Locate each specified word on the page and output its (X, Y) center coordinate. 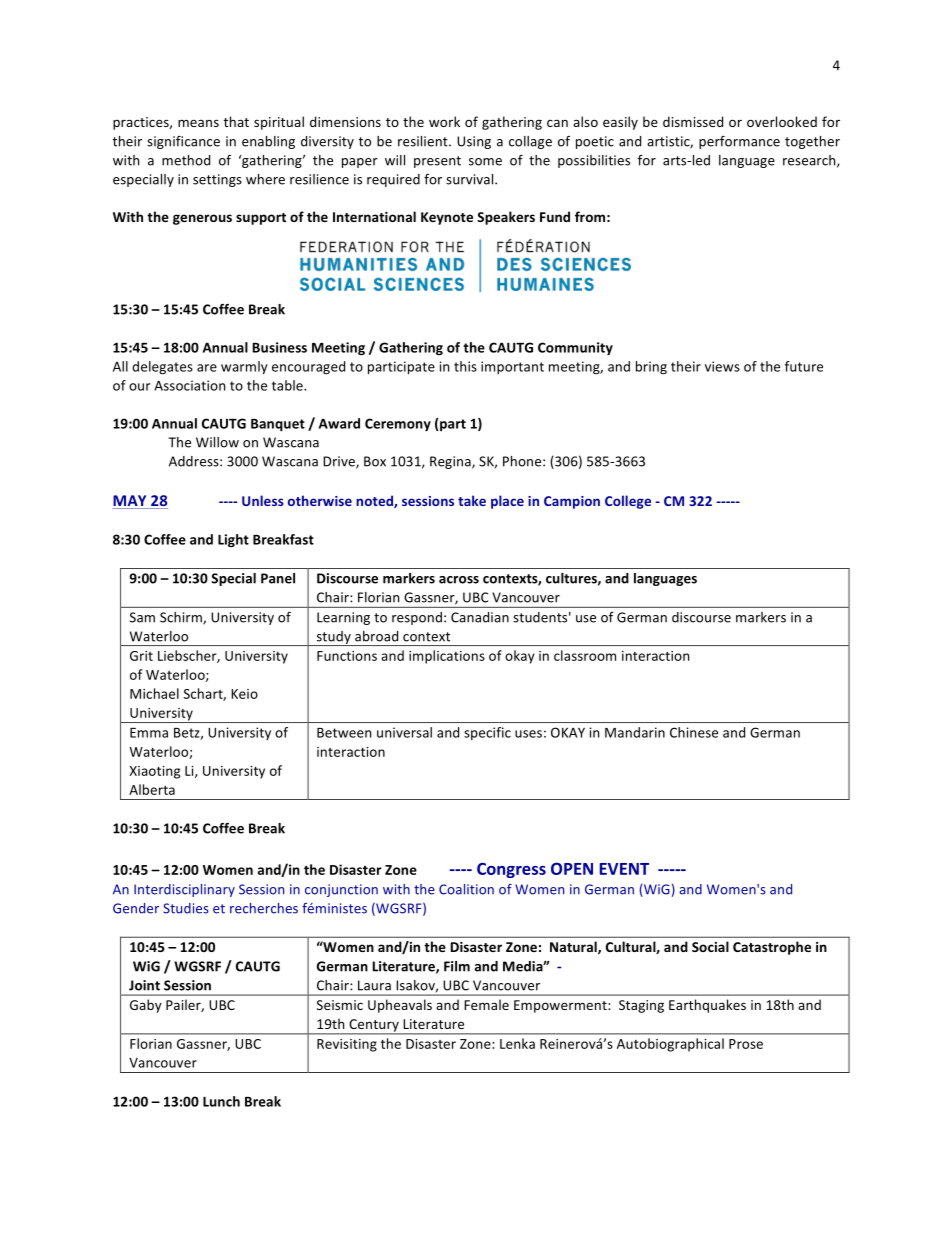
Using (474, 142)
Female (486, 1004)
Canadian (480, 617)
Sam (142, 617)
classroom (585, 655)
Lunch (221, 1101)
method (186, 160)
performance (739, 142)
